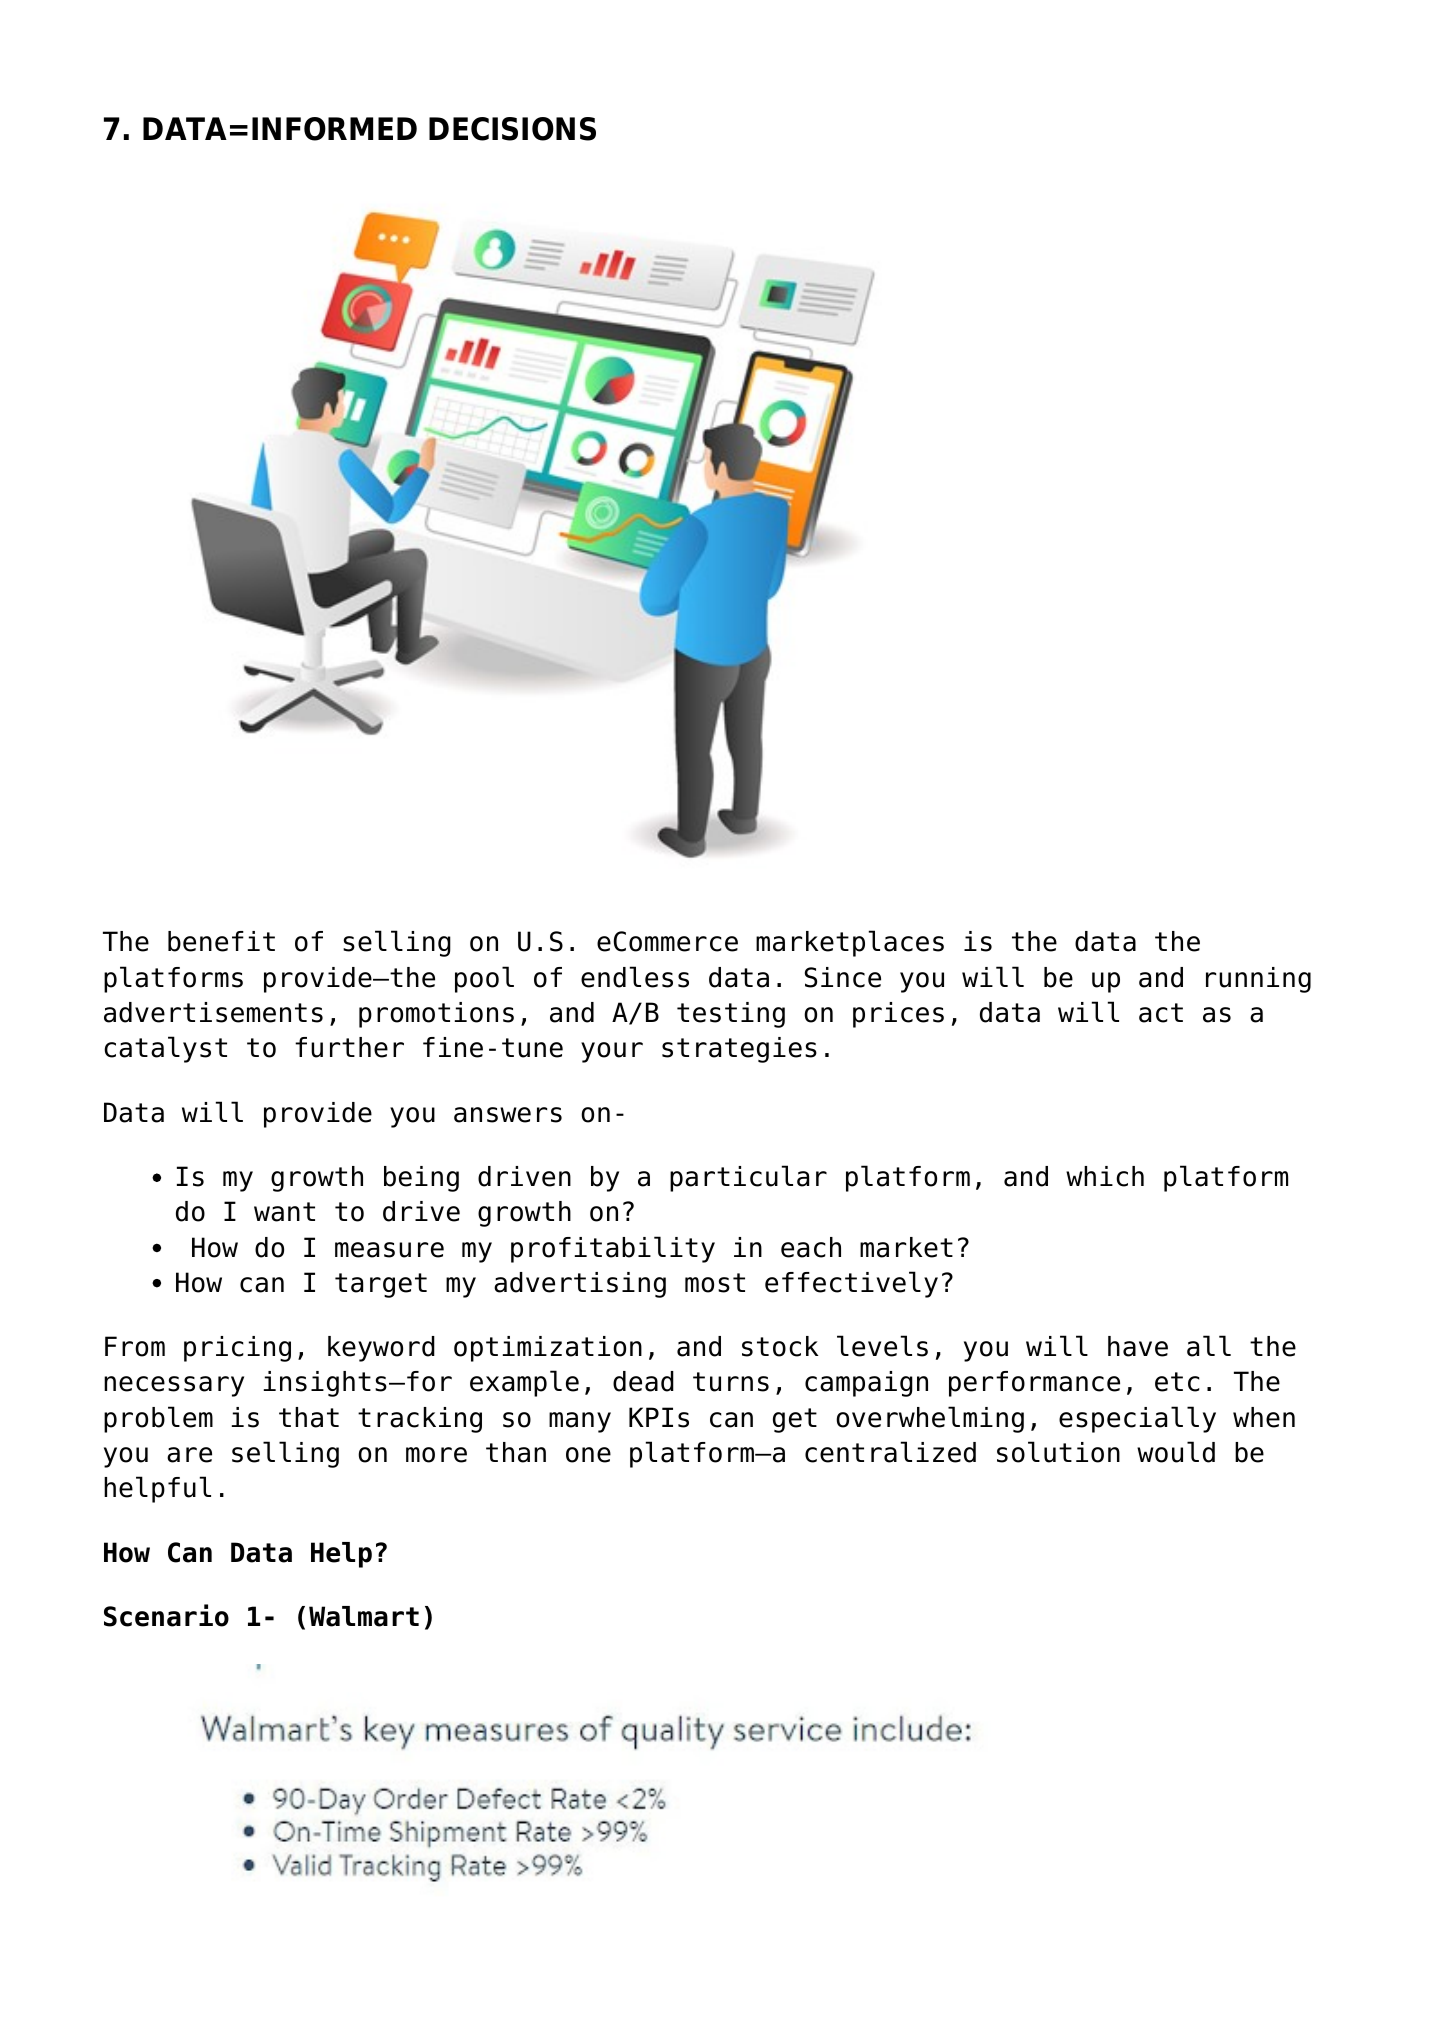  Describe the element at coordinates (588, 1455) in the screenshot. I see `one` at that location.
